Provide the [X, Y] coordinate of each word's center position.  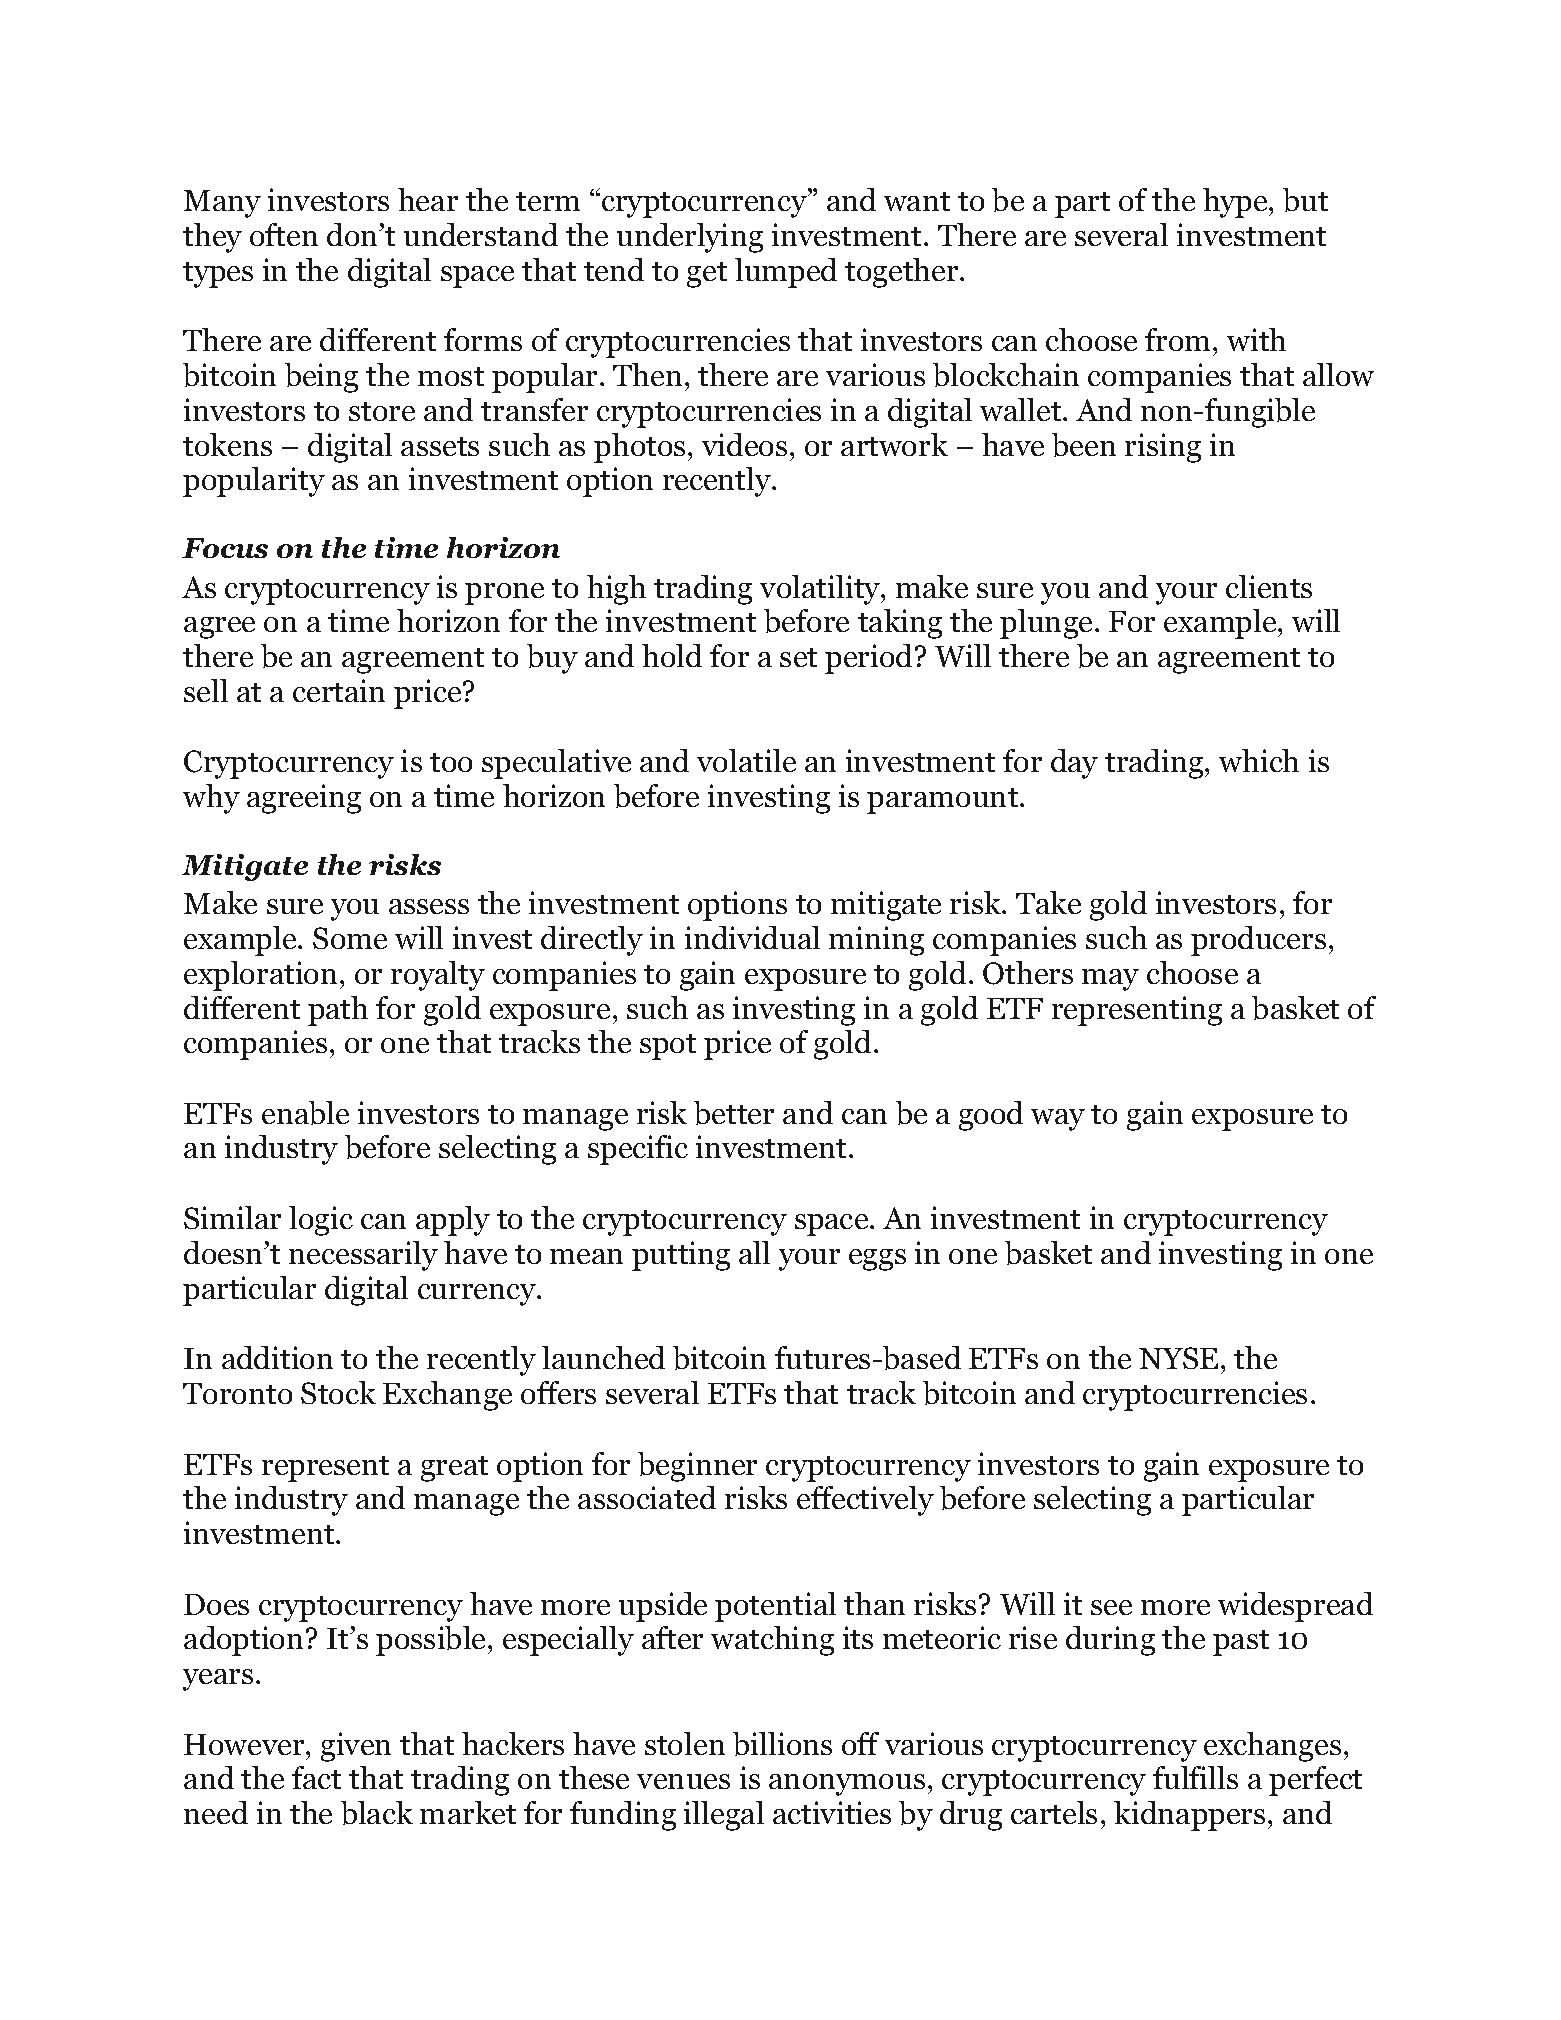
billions [782, 1744]
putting [681, 1256]
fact [316, 1777]
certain [339, 690]
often [284, 234]
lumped [786, 273]
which [1259, 760]
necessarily [363, 1256]
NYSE [1178, 1358]
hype [1236, 203]
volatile [746, 760]
